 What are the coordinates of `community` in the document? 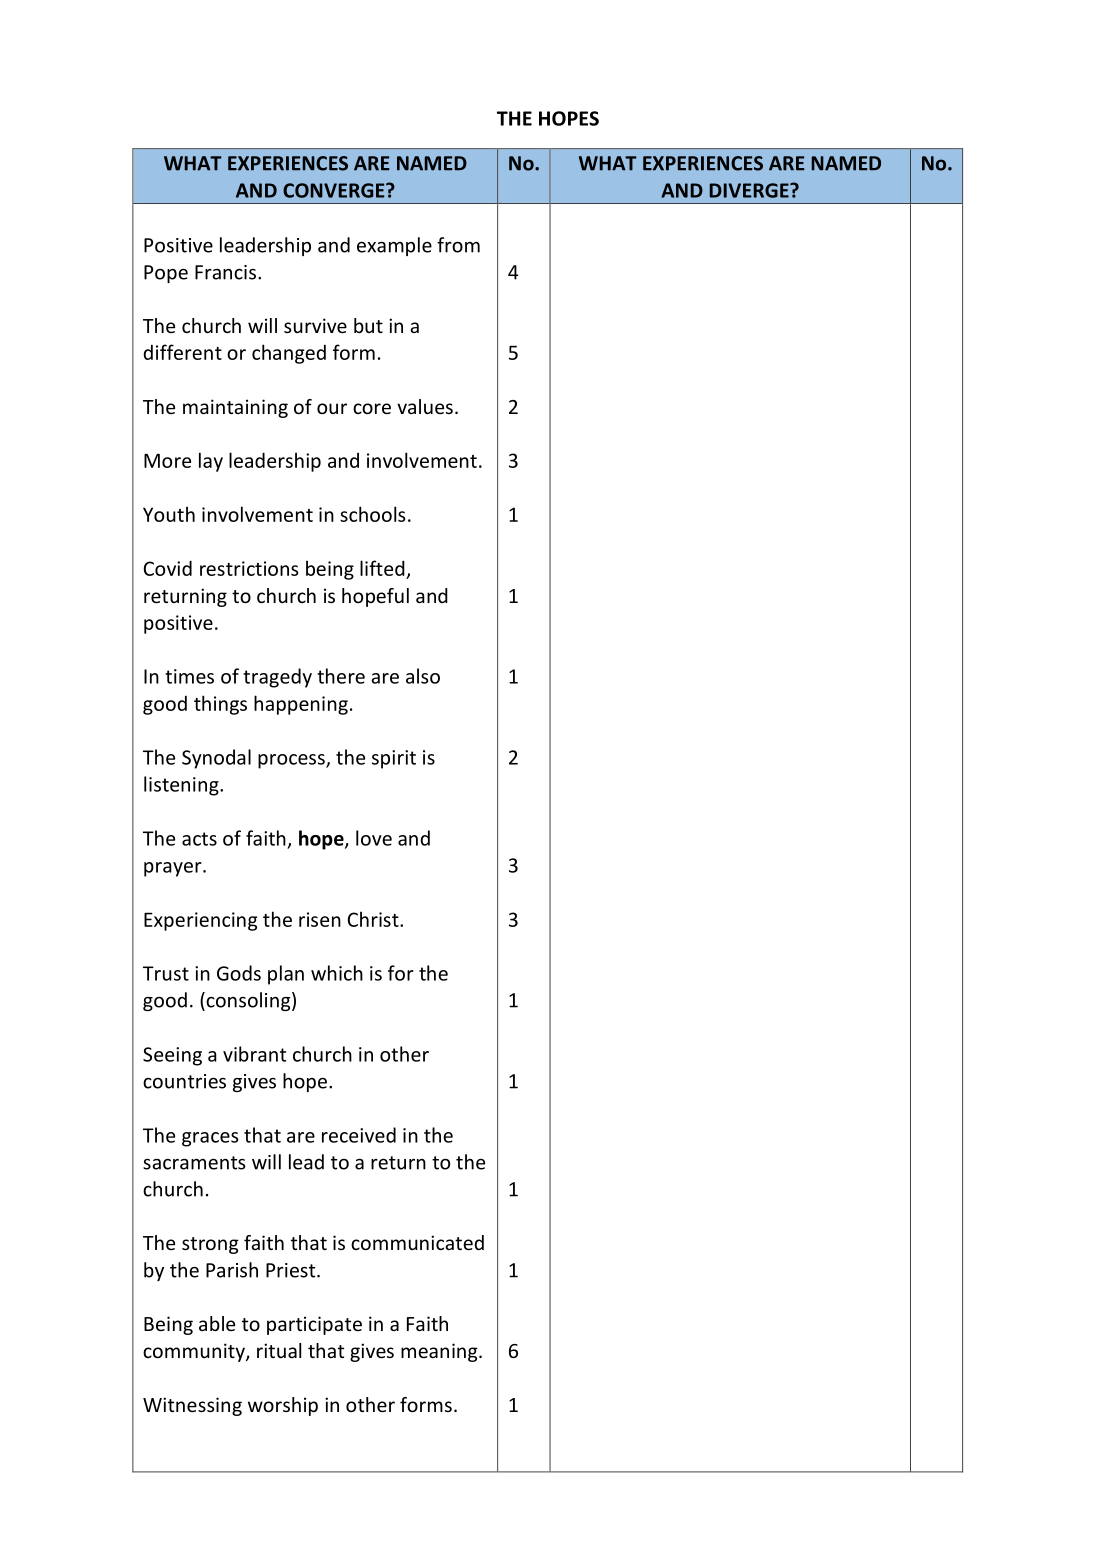 It's located at (195, 1352).
